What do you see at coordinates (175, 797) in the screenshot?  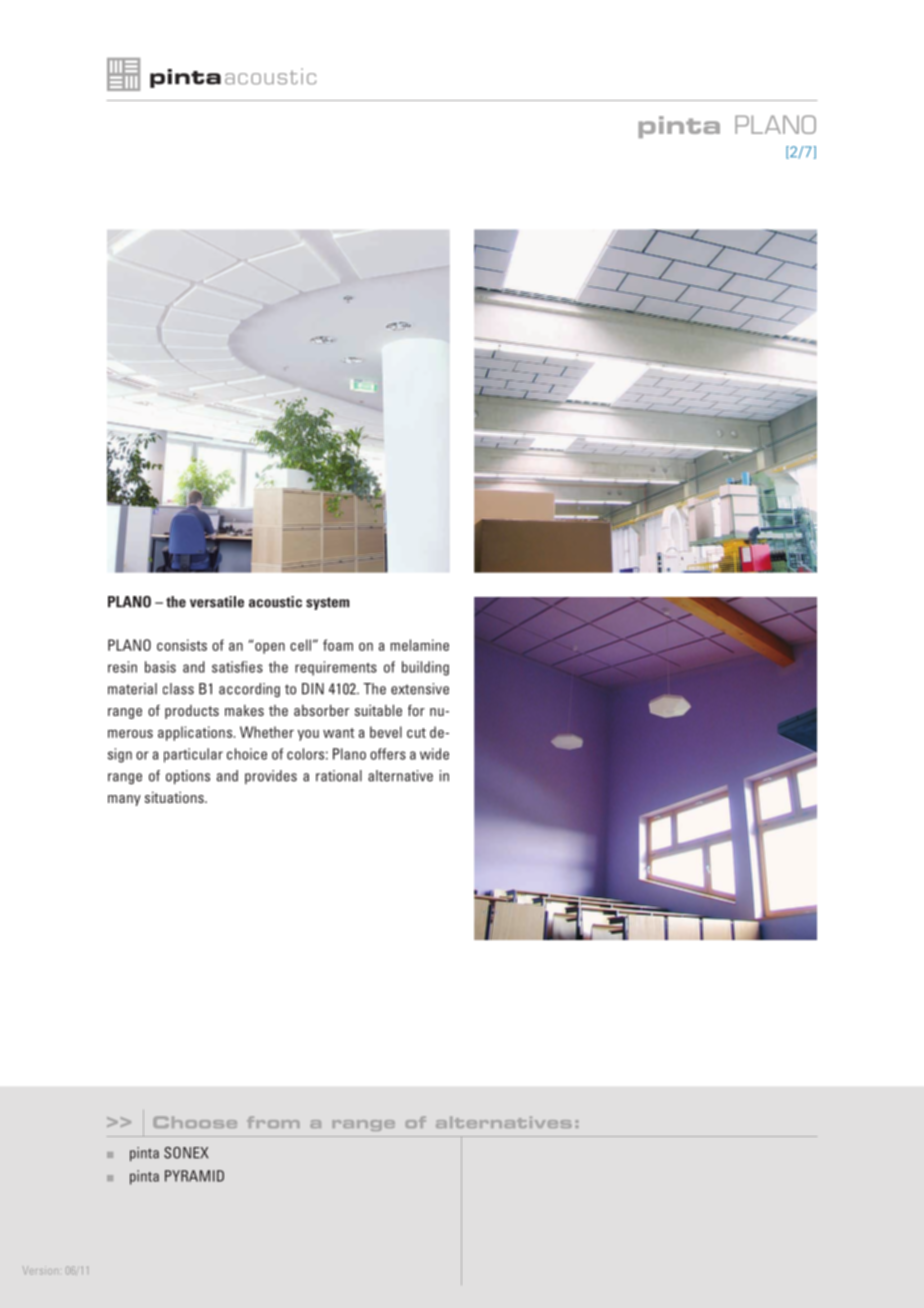 I see `situations` at bounding box center [175, 797].
